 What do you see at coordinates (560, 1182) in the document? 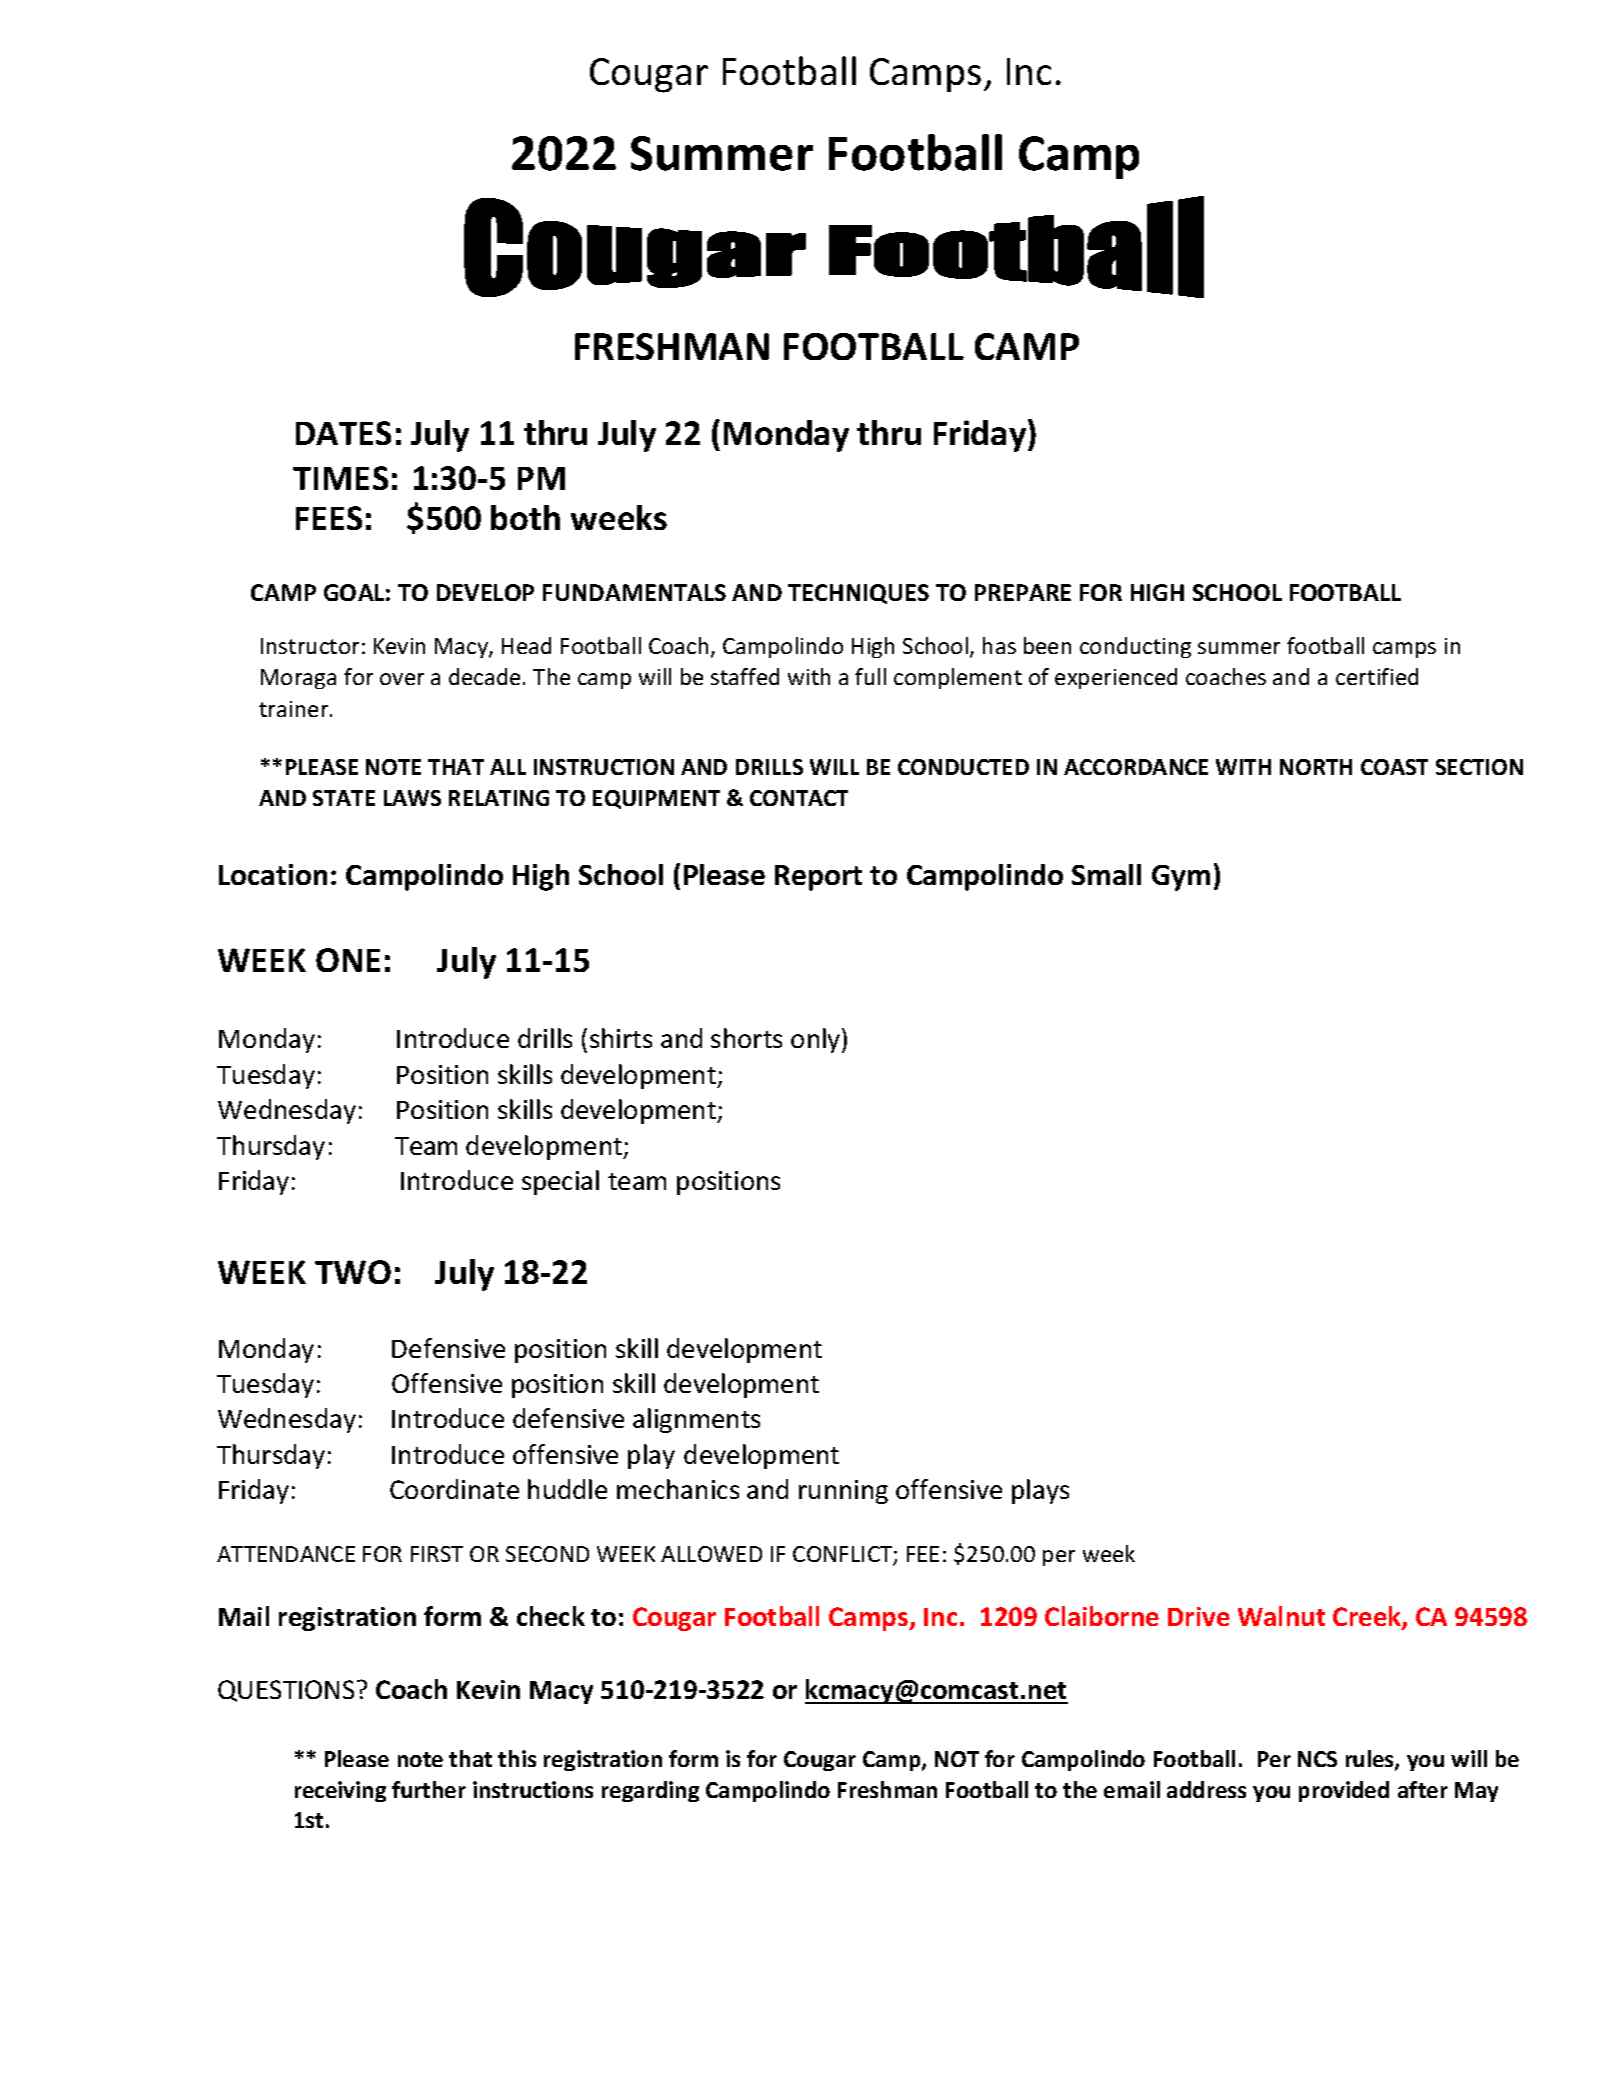
I see `special` at bounding box center [560, 1182].
